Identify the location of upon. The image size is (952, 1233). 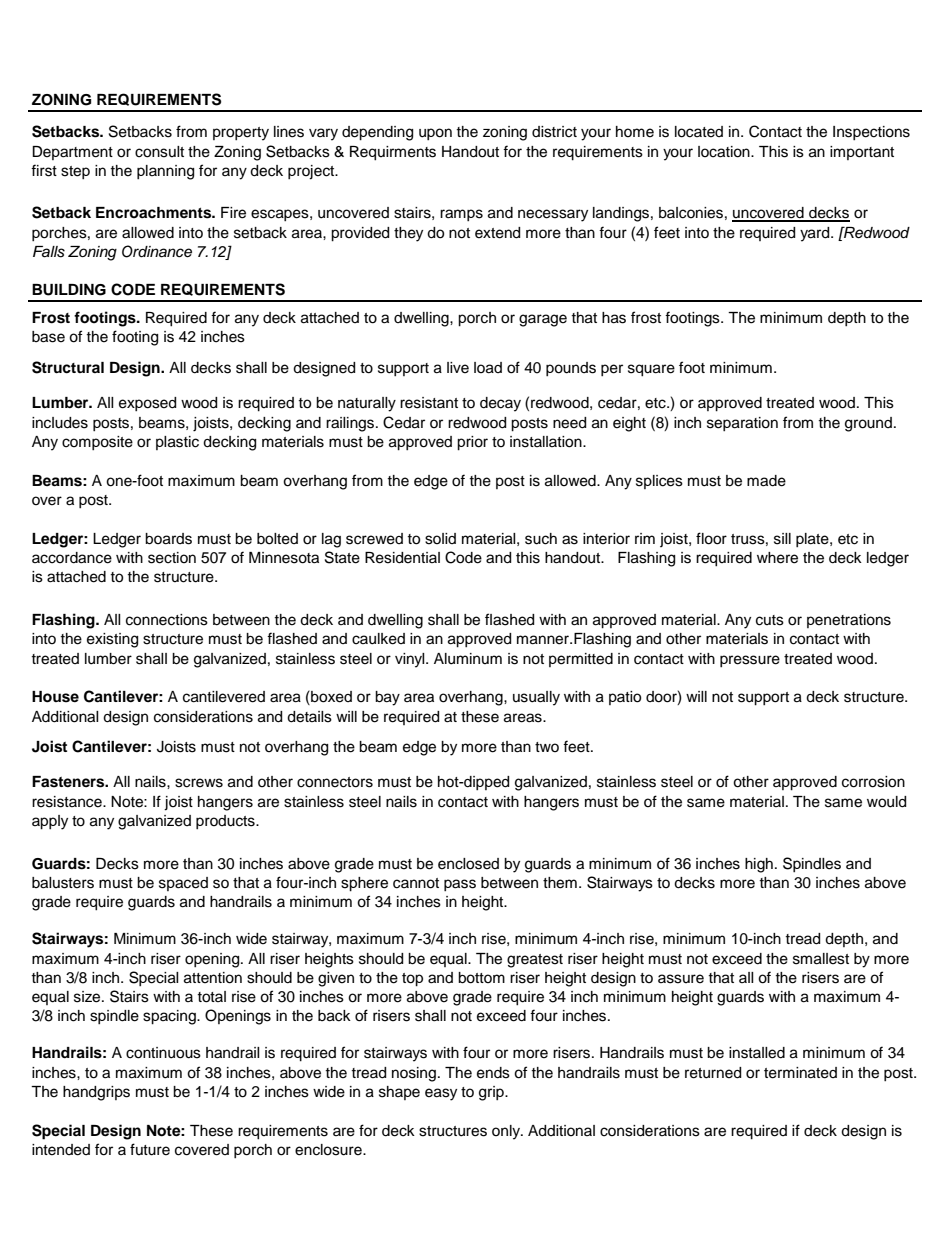
(435, 134).
